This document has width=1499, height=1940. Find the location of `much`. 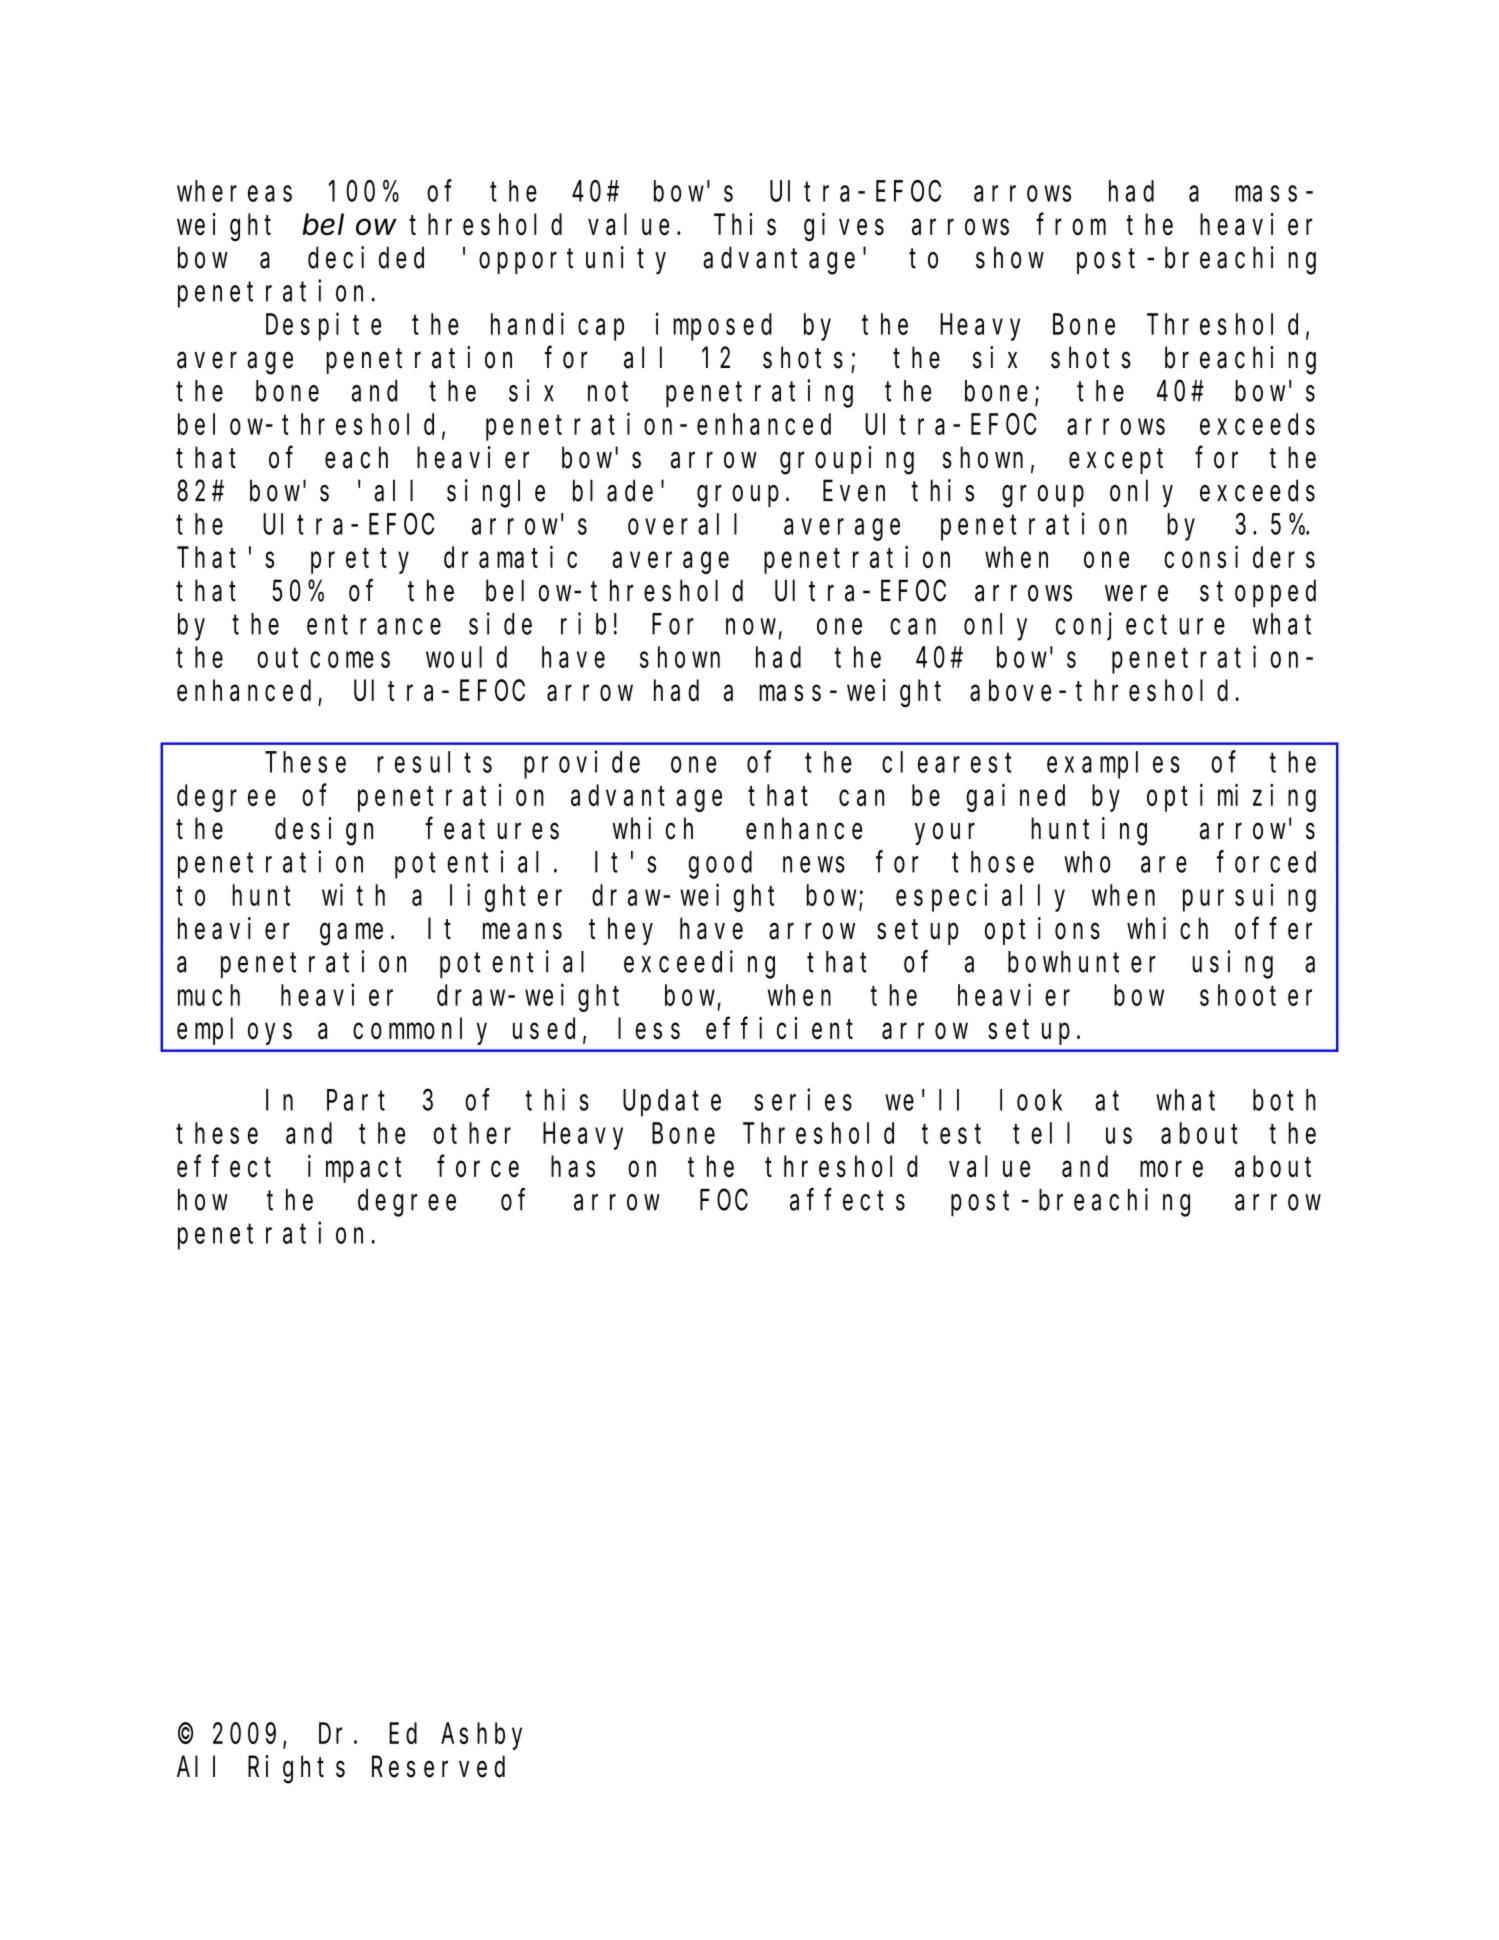

much is located at coordinates (209, 995).
